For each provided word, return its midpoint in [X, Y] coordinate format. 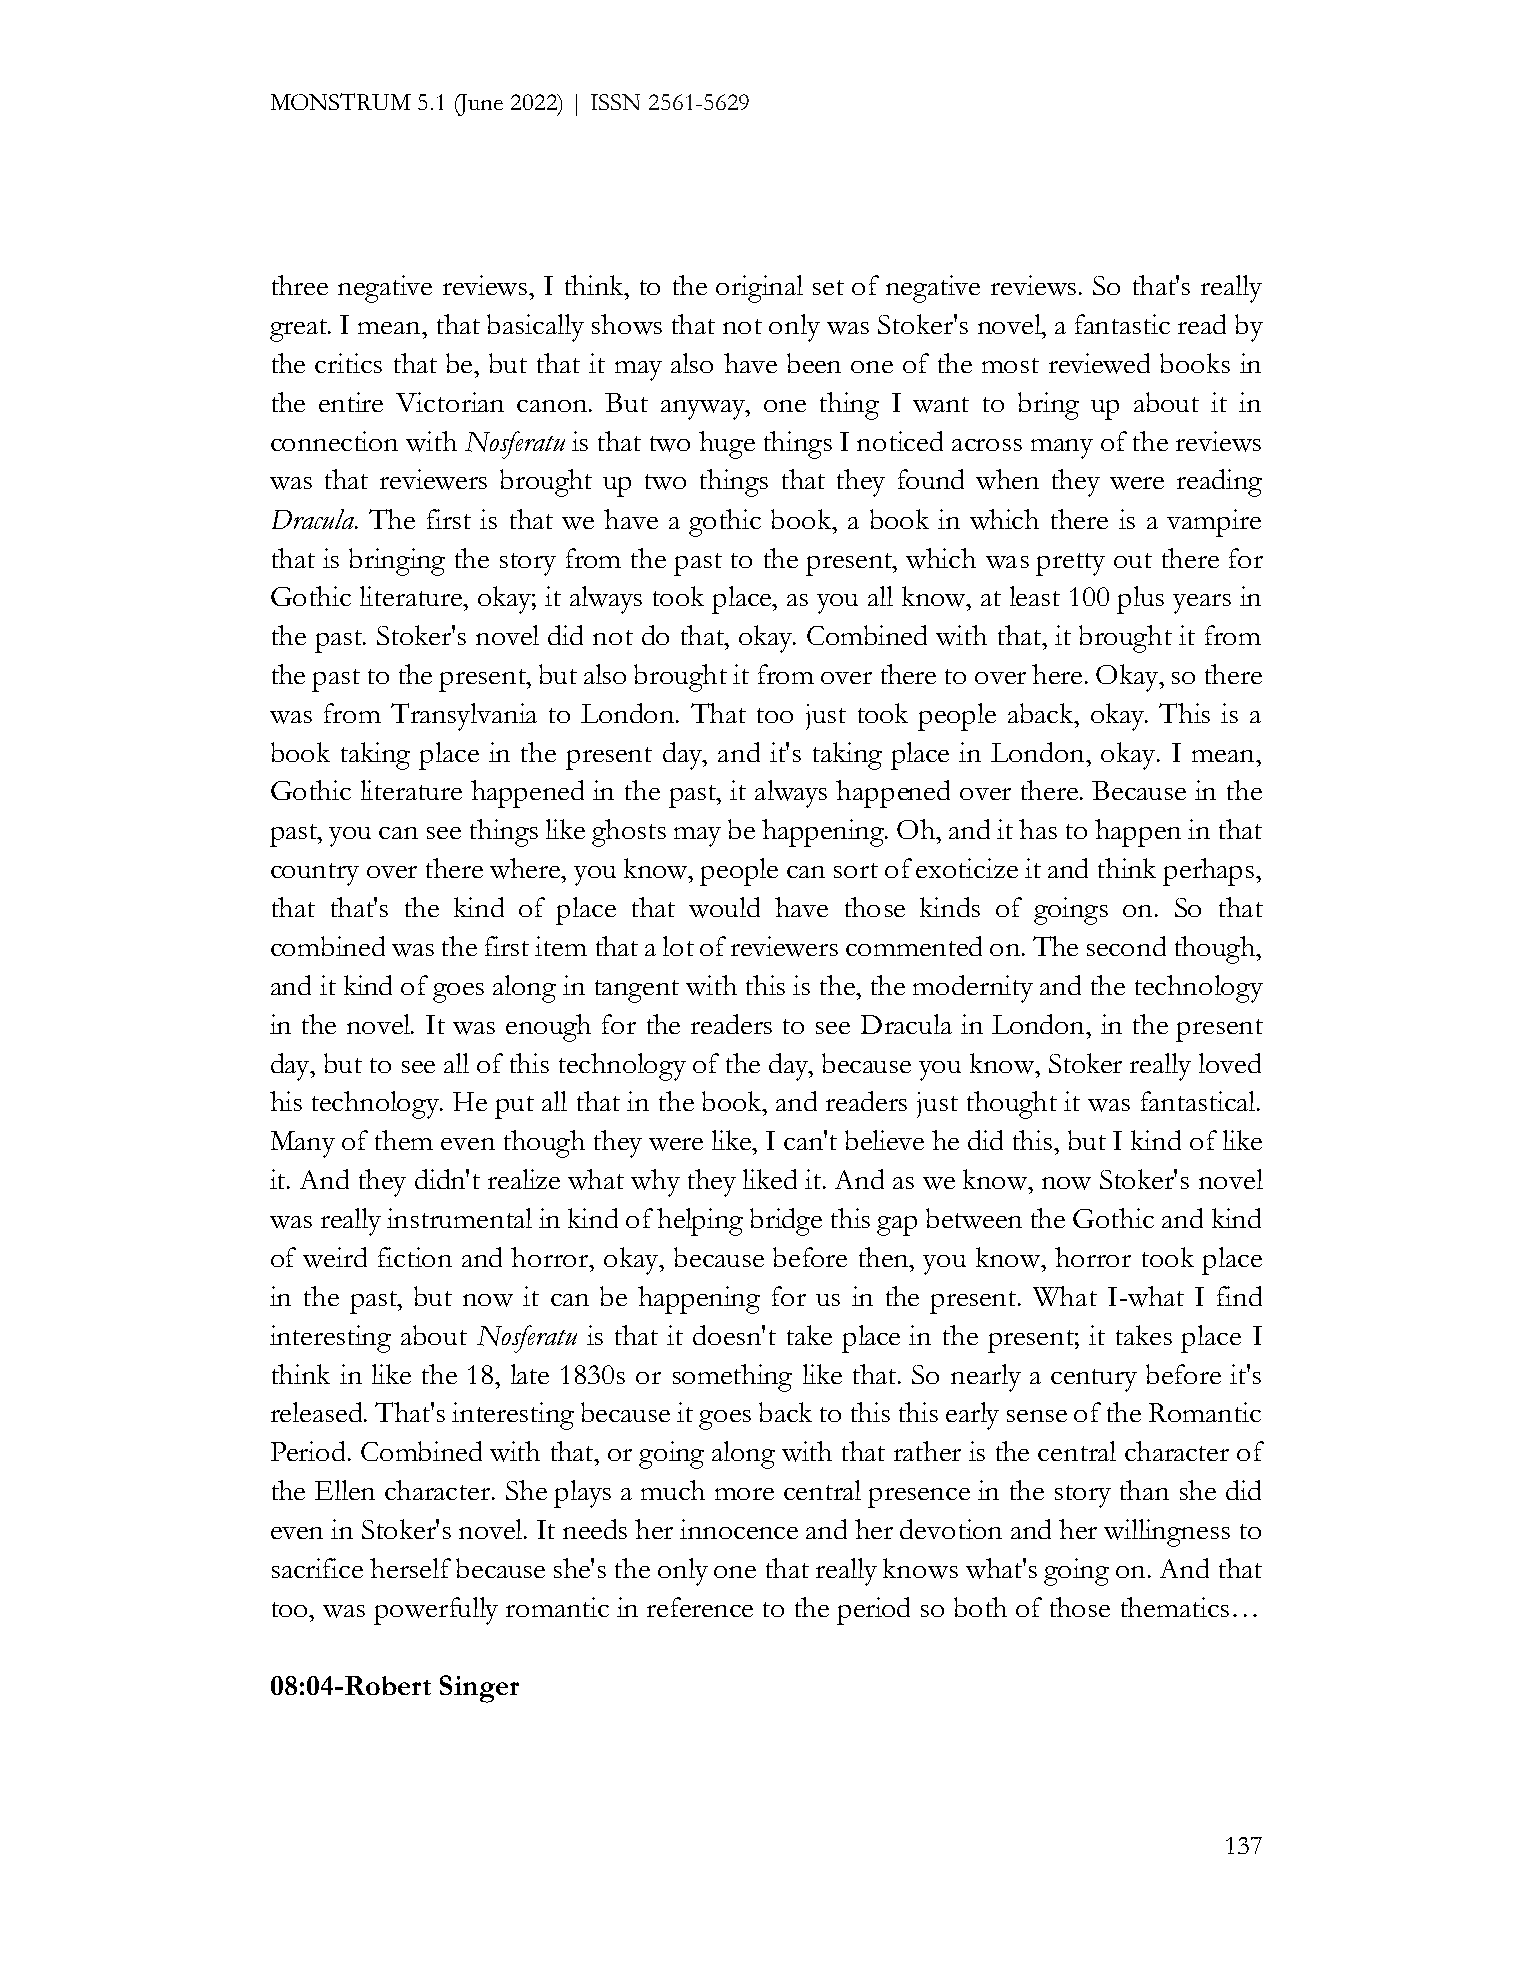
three [300, 285]
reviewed [1099, 363]
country [315, 874]
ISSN [615, 102]
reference [700, 1607]
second [1126, 946]
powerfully [436, 1611]
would [724, 907]
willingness [1167, 1533]
